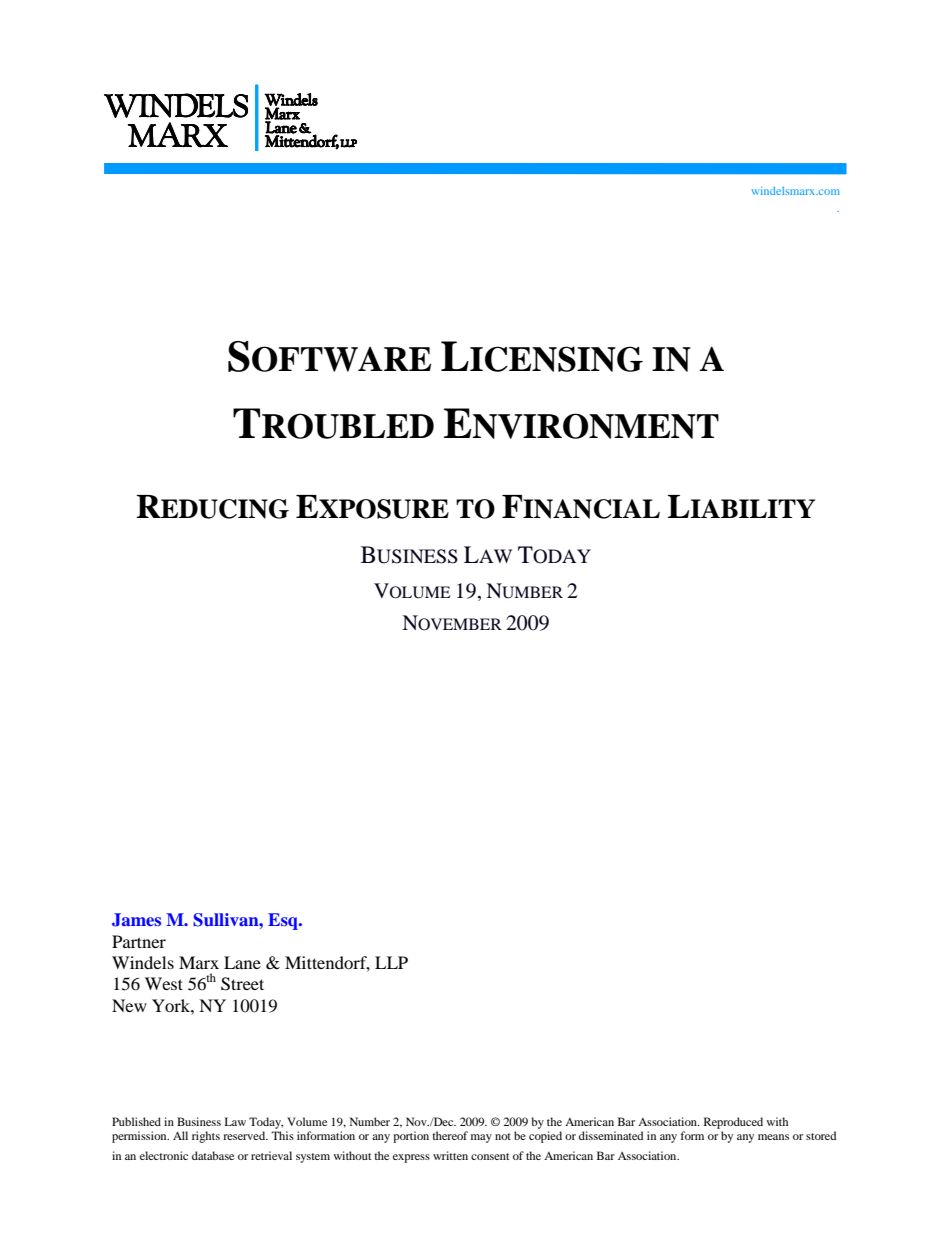 This screenshot has height=1233, width=952. What do you see at coordinates (242, 984) in the screenshot?
I see `Street` at bounding box center [242, 984].
